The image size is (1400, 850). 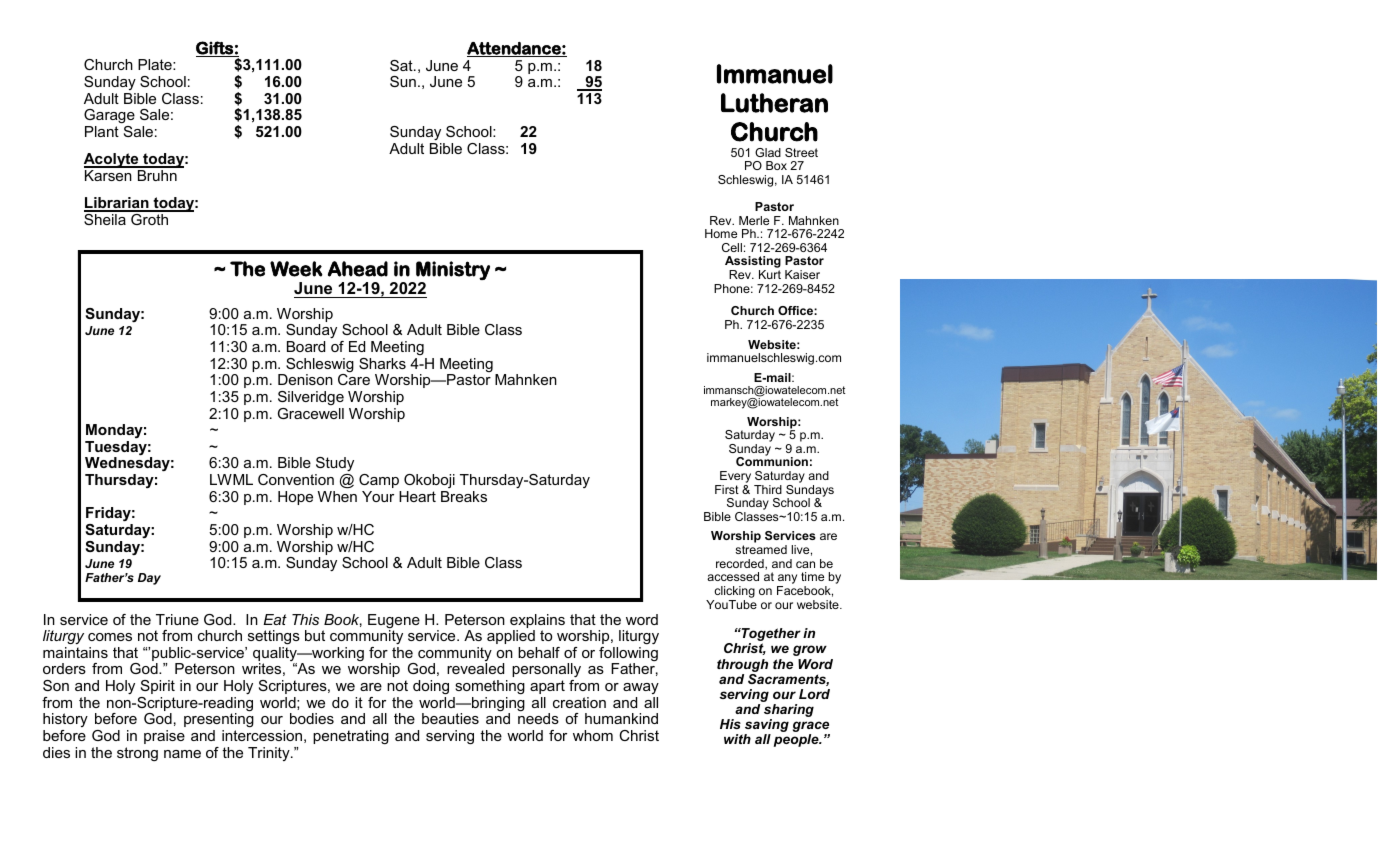 I want to click on Lutheran, so click(x=774, y=103).
